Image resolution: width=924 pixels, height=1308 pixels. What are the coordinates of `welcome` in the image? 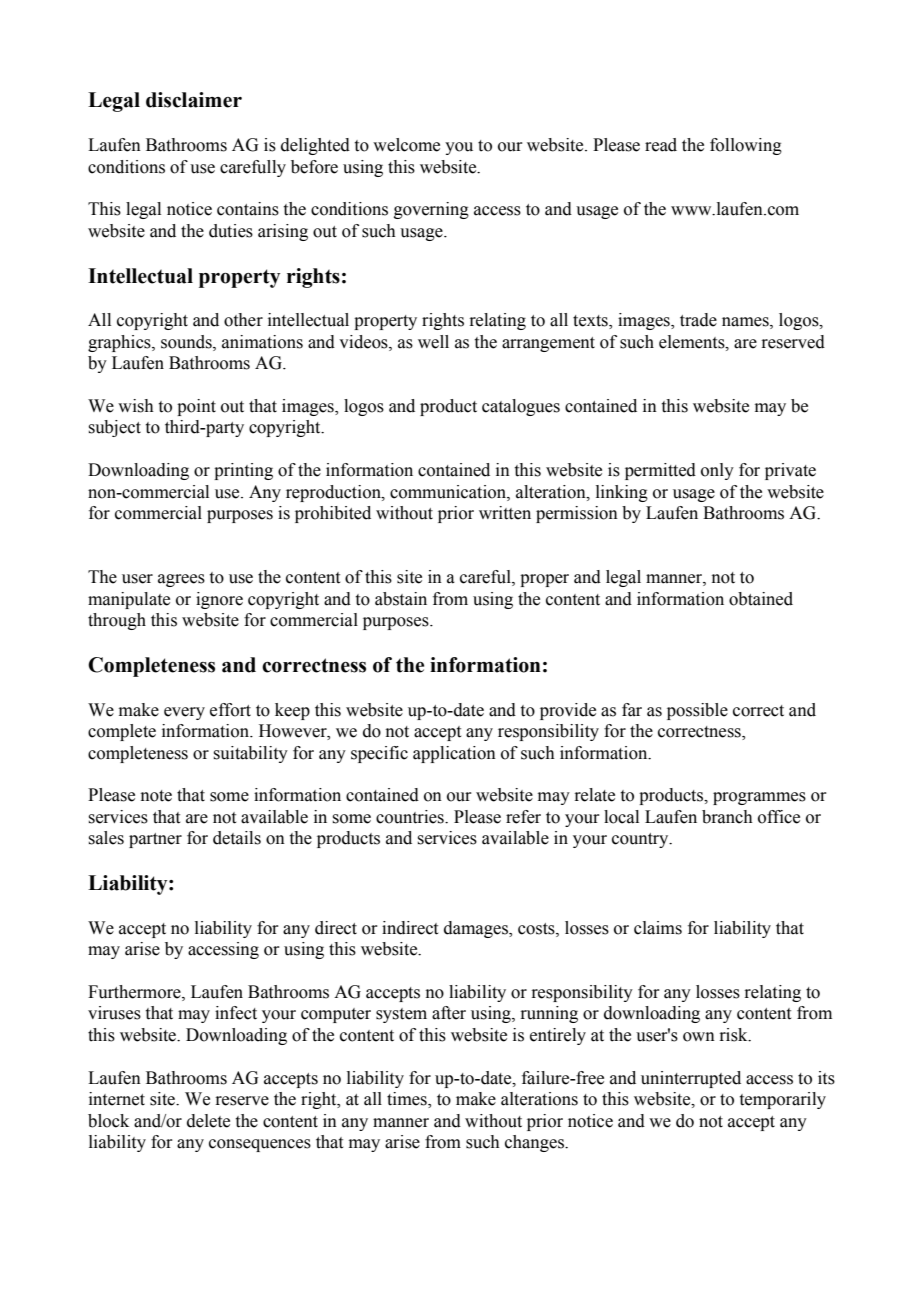 It's located at (406, 145).
